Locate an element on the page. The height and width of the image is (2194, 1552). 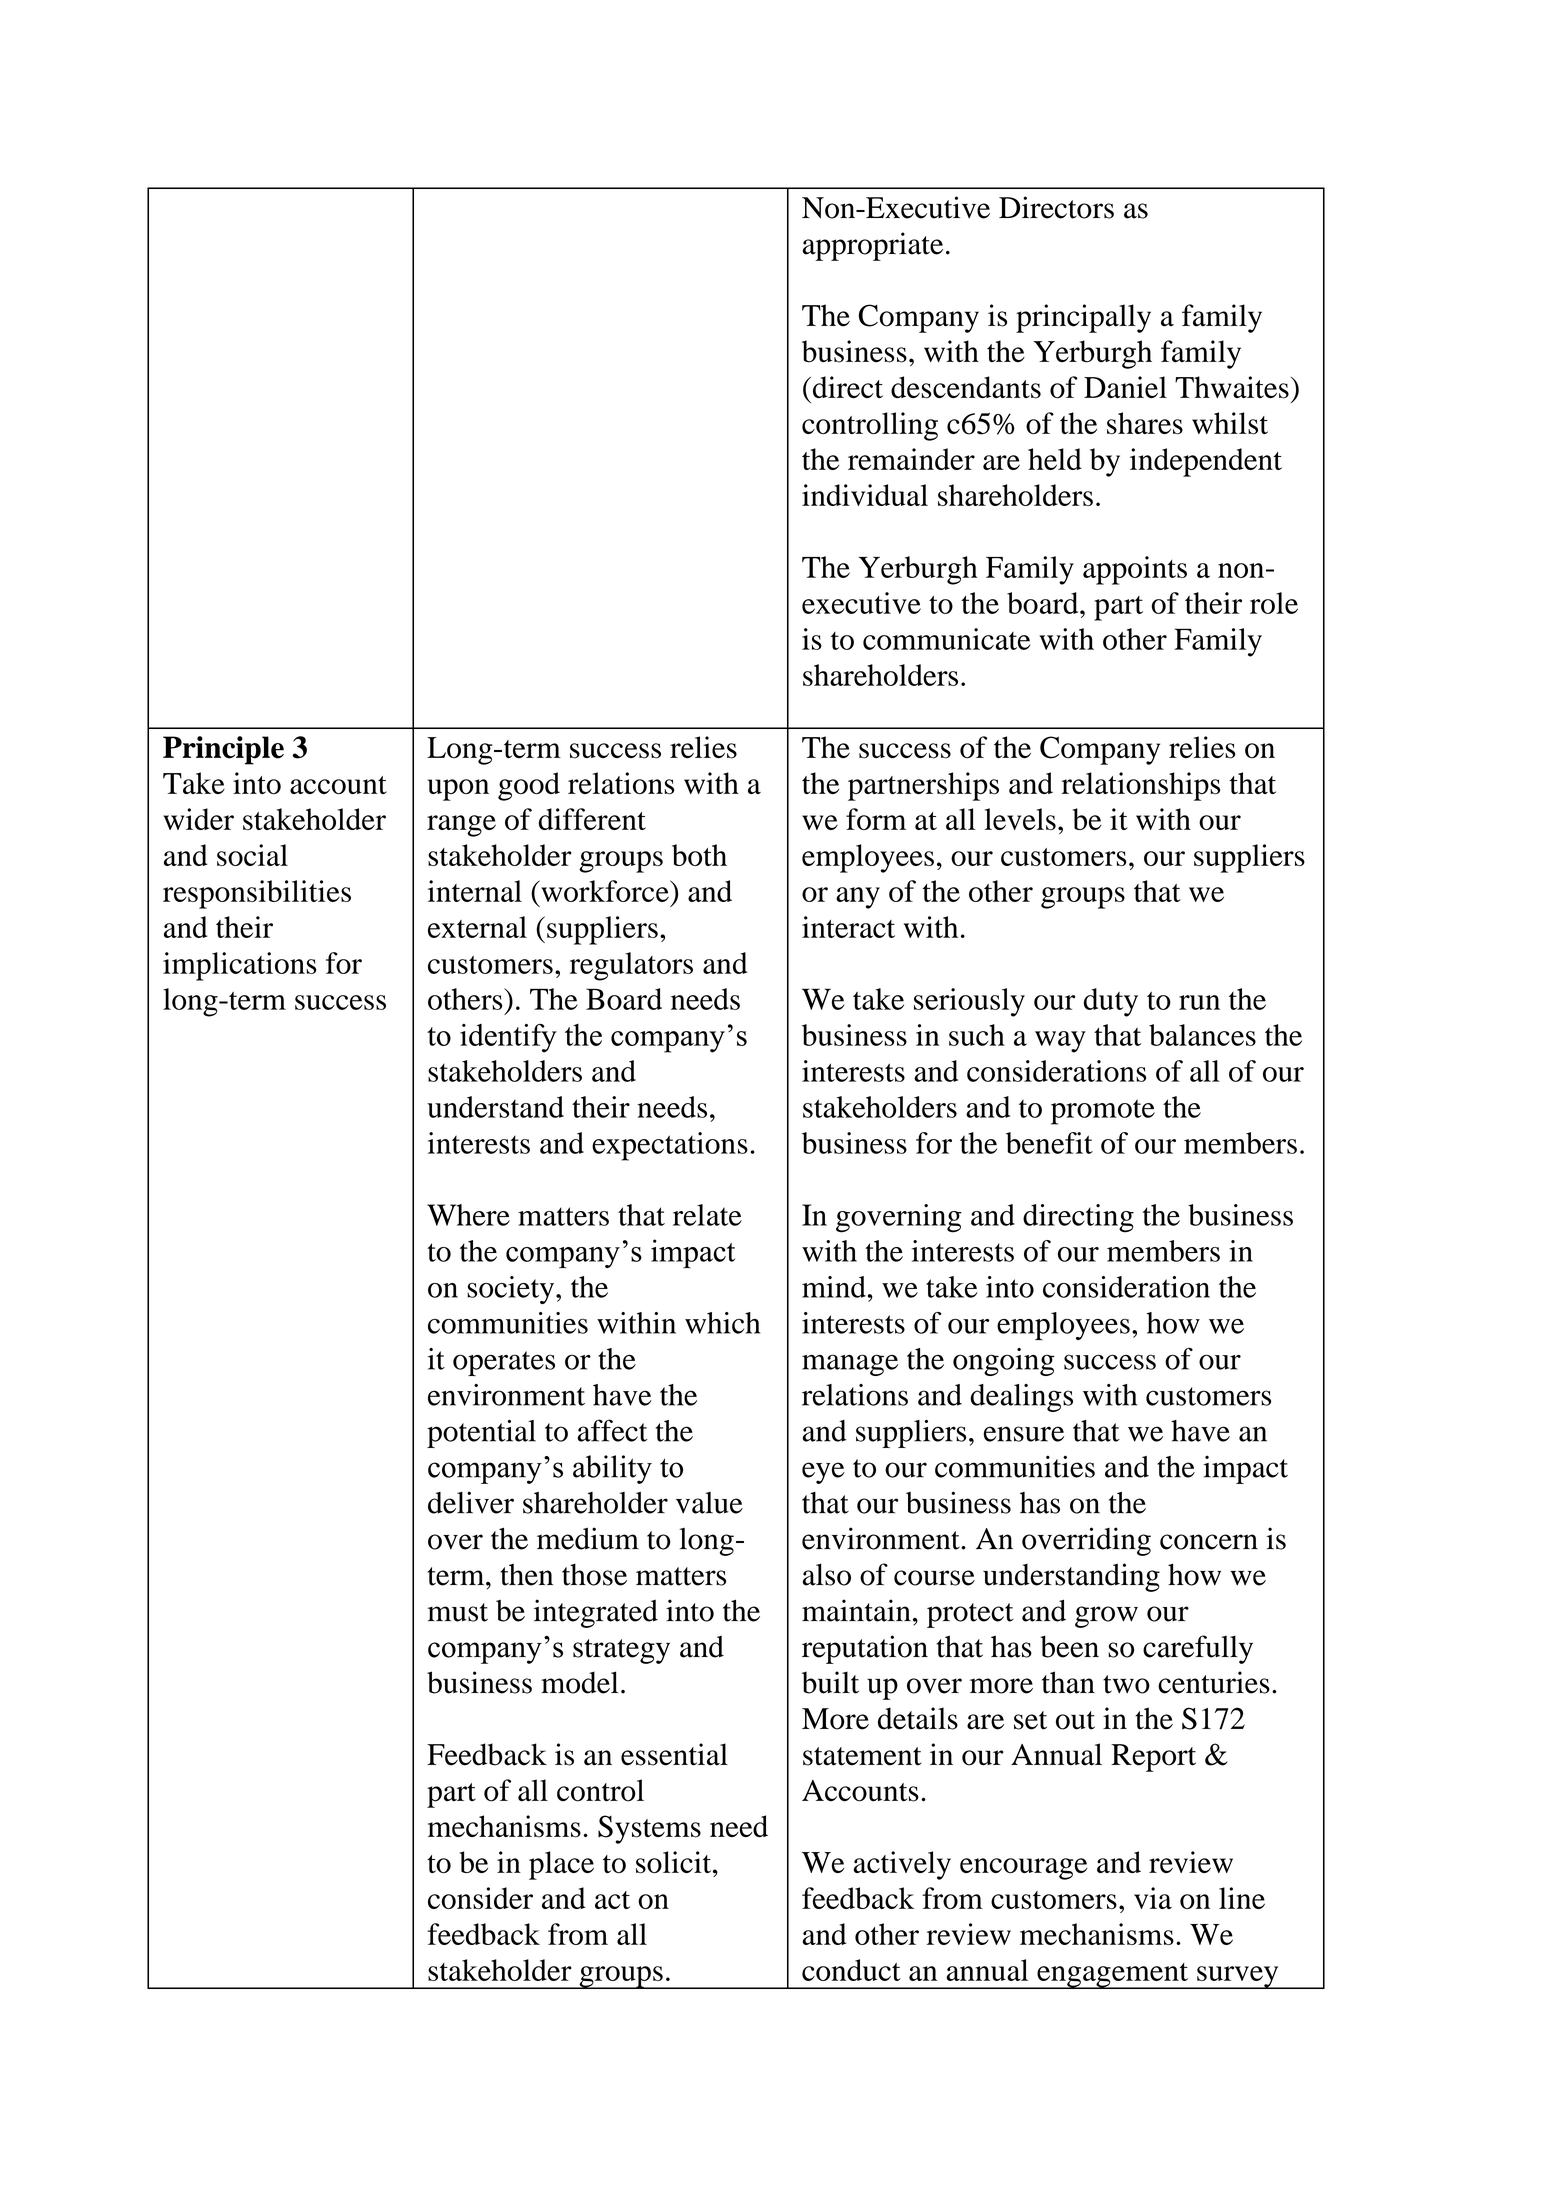
both is located at coordinates (699, 855).
